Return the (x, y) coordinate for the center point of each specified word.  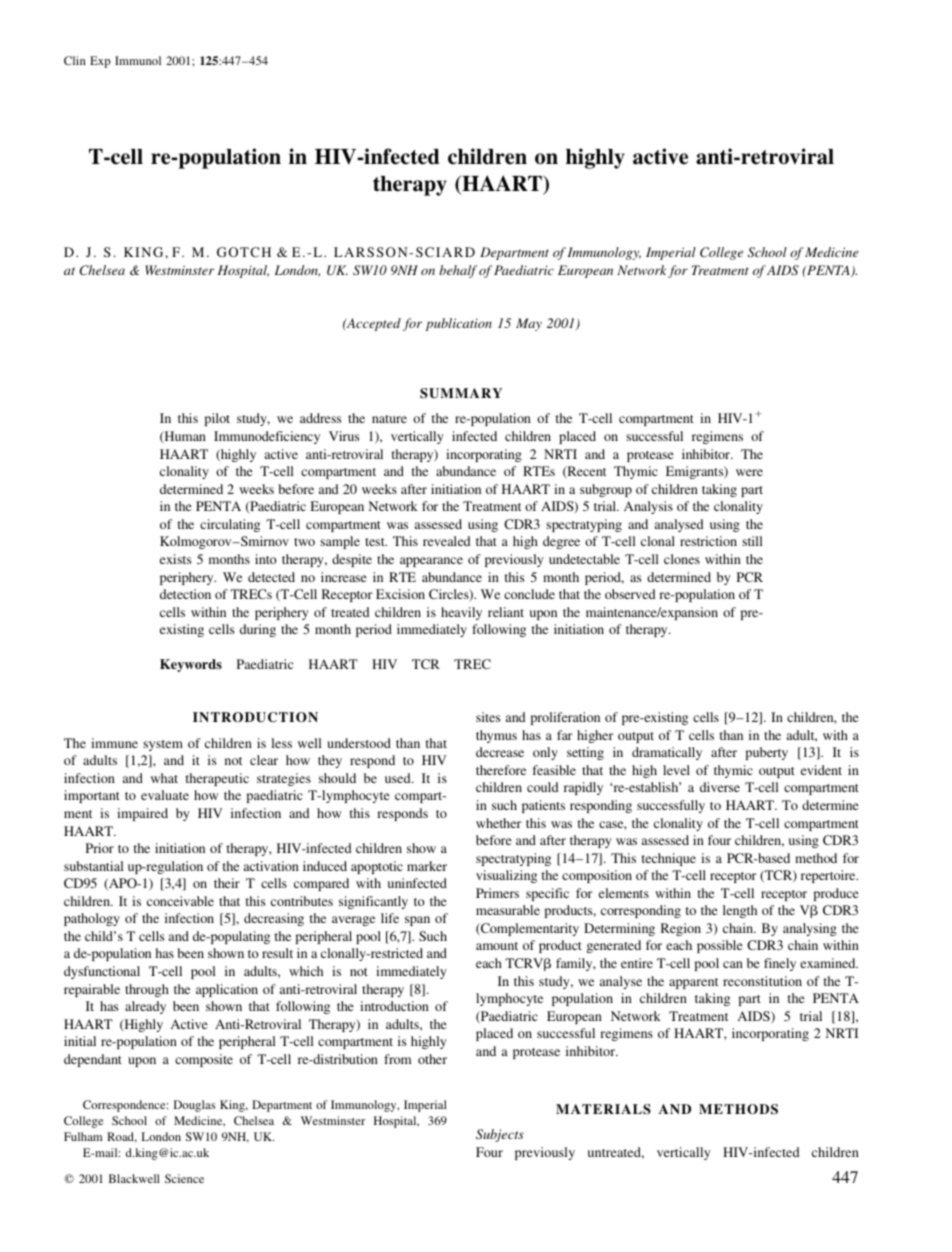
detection (185, 594)
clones (682, 559)
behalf (458, 271)
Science (184, 1178)
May (529, 324)
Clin (75, 60)
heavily (461, 613)
